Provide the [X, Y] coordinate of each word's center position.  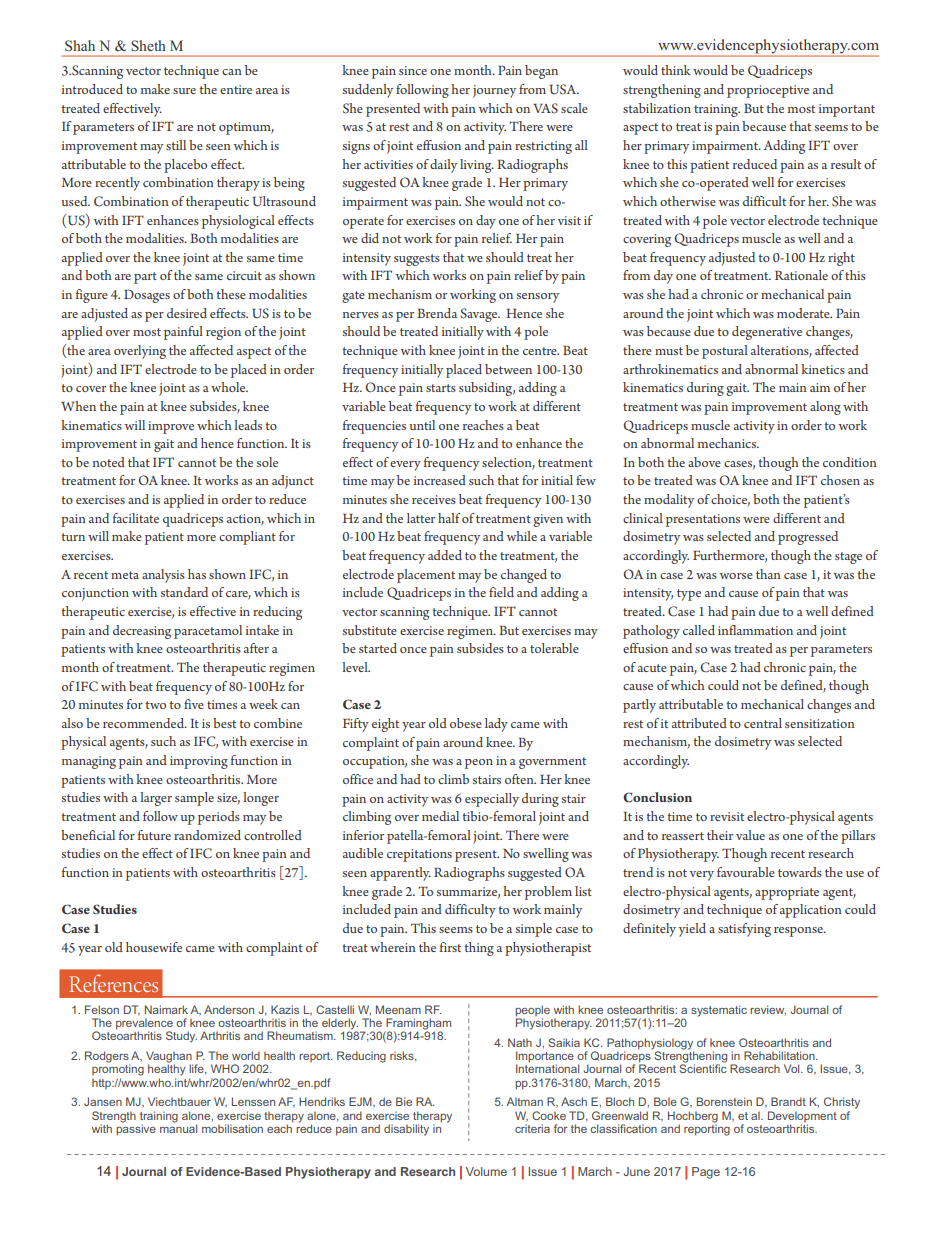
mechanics [728, 443]
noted [109, 462]
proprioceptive [768, 91]
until [422, 425]
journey [494, 91]
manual [178, 1127]
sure [184, 91]
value [750, 835]
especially [492, 800]
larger [156, 799]
